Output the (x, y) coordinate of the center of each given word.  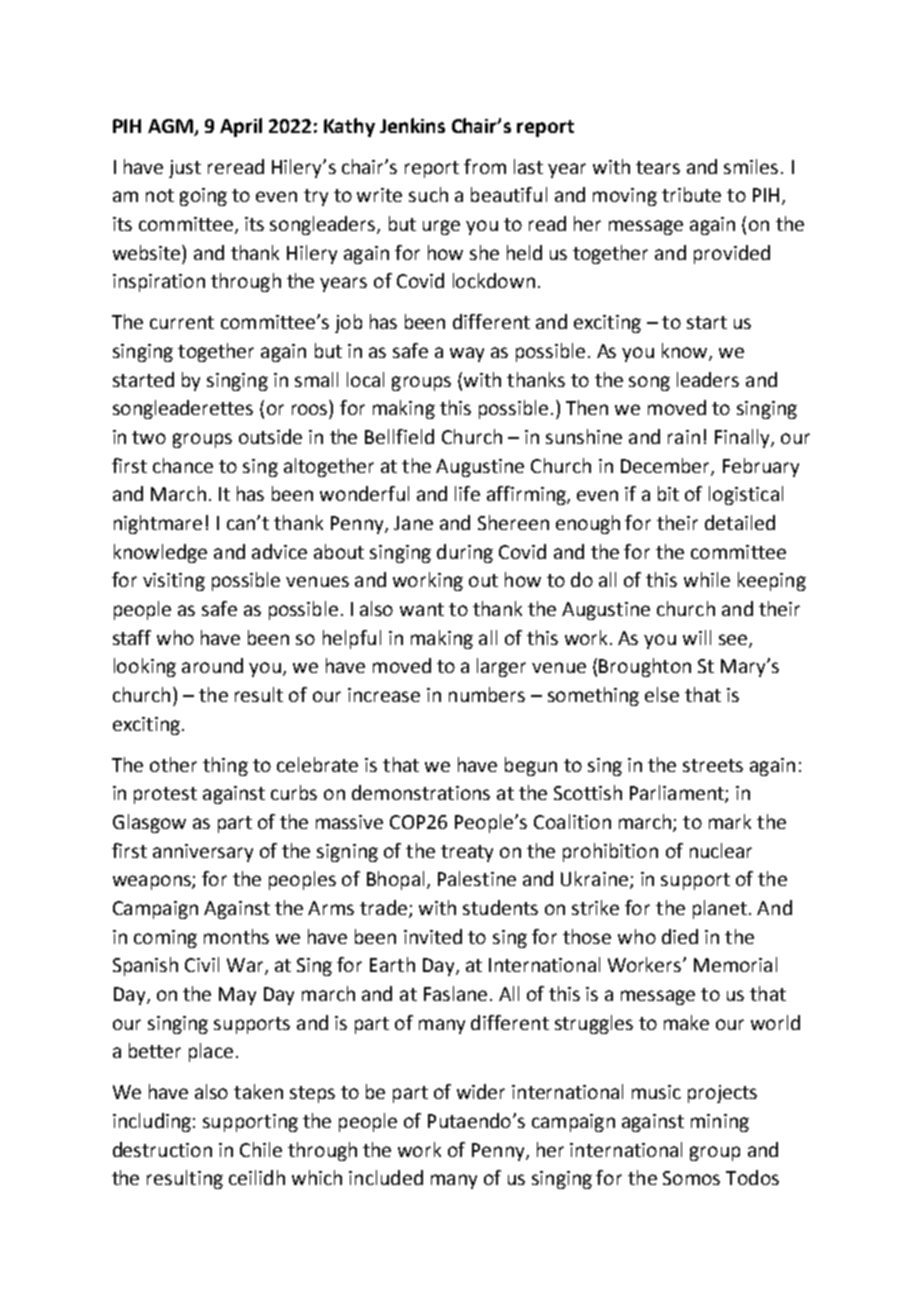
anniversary (203, 853)
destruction (162, 1149)
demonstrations (421, 792)
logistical (746, 495)
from (485, 166)
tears (658, 167)
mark (730, 821)
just (185, 169)
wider (481, 1091)
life (467, 493)
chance (183, 465)
